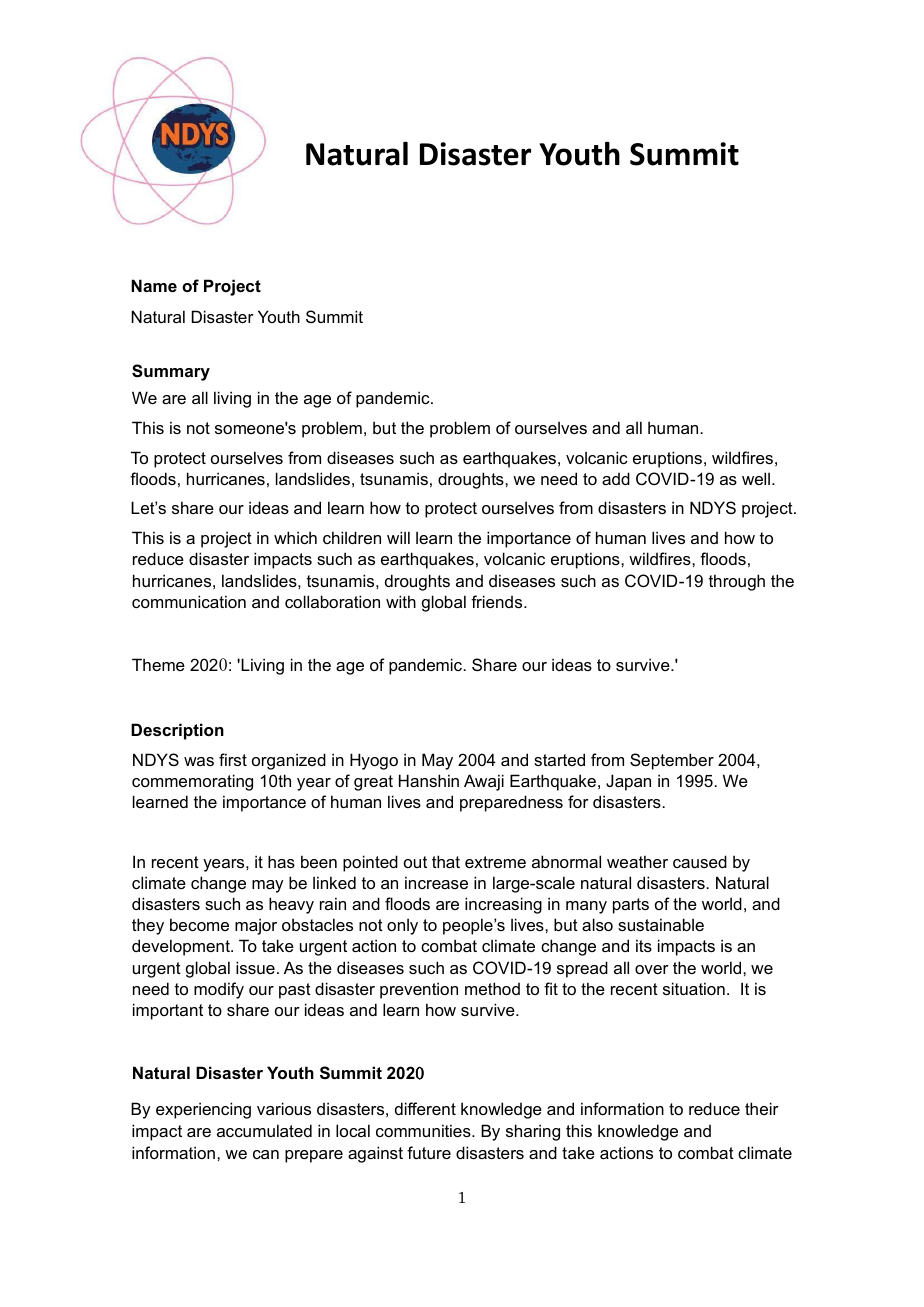  What do you see at coordinates (446, 861) in the screenshot?
I see `that` at bounding box center [446, 861].
